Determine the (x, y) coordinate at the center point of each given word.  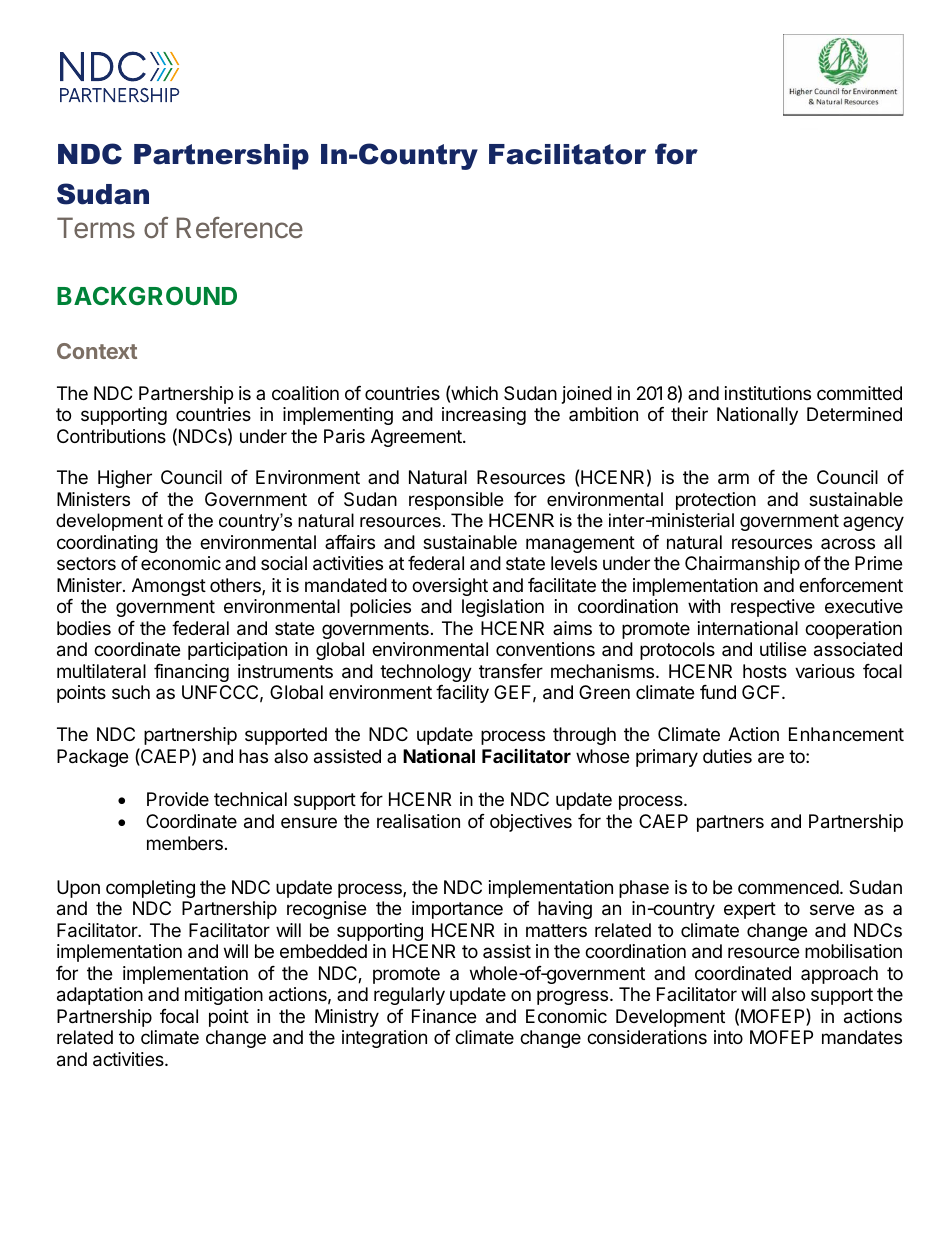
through (584, 736)
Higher (125, 479)
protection (716, 501)
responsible (456, 501)
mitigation (224, 996)
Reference (240, 227)
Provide (178, 799)
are (771, 758)
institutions (768, 393)
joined (587, 395)
